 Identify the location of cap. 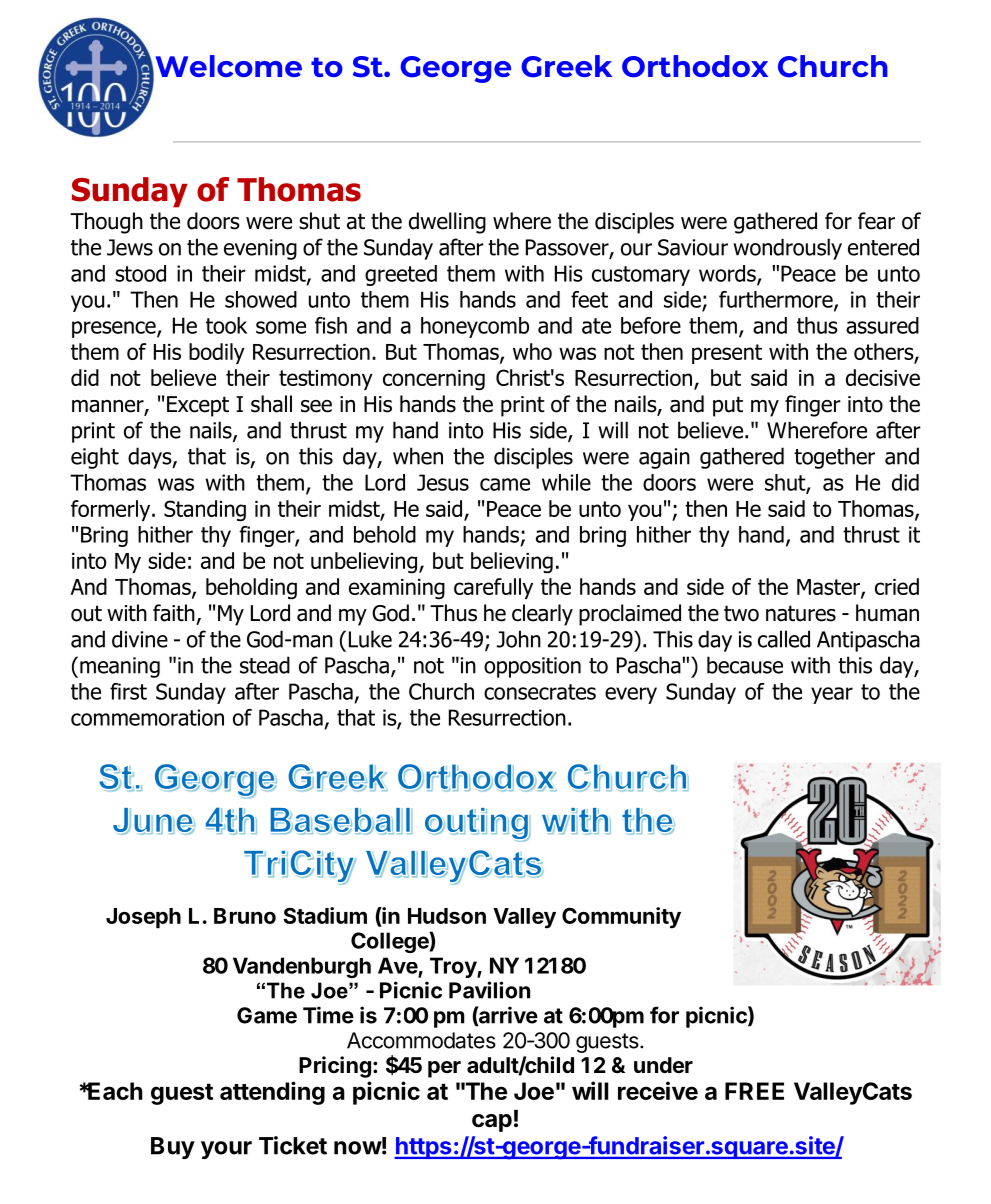
(492, 1123).
